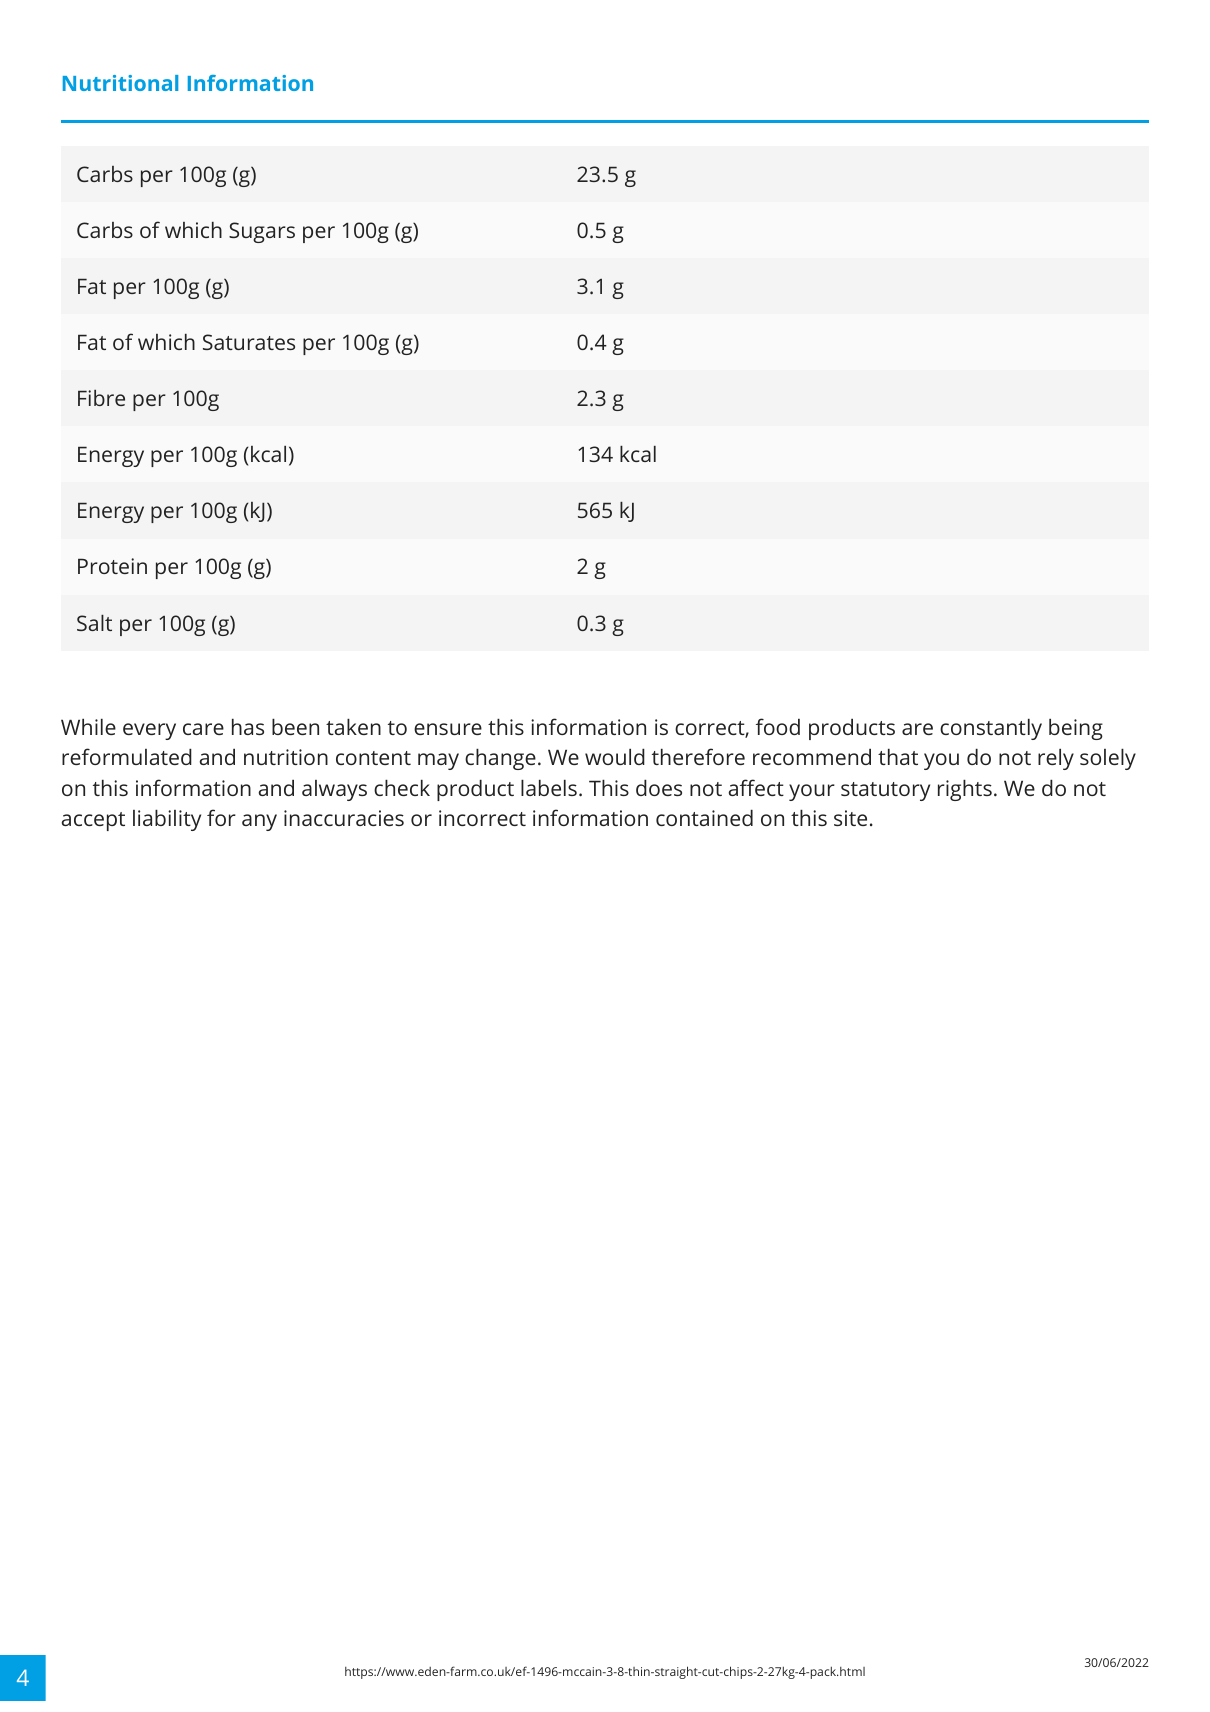 This document has height=1712, width=1210. I want to click on food, so click(778, 726).
